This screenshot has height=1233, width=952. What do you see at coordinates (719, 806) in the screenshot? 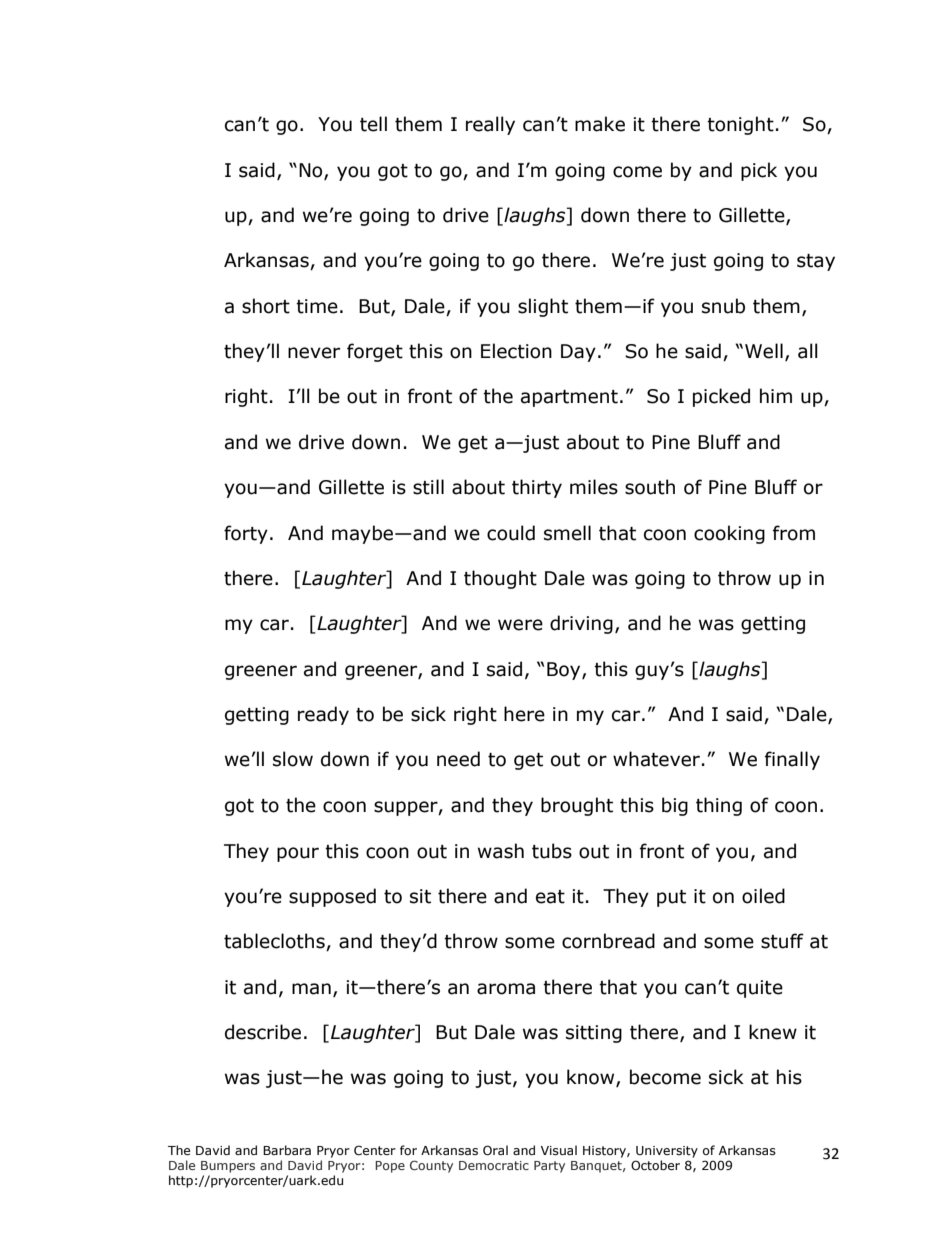
I see `thing` at bounding box center [719, 806].
